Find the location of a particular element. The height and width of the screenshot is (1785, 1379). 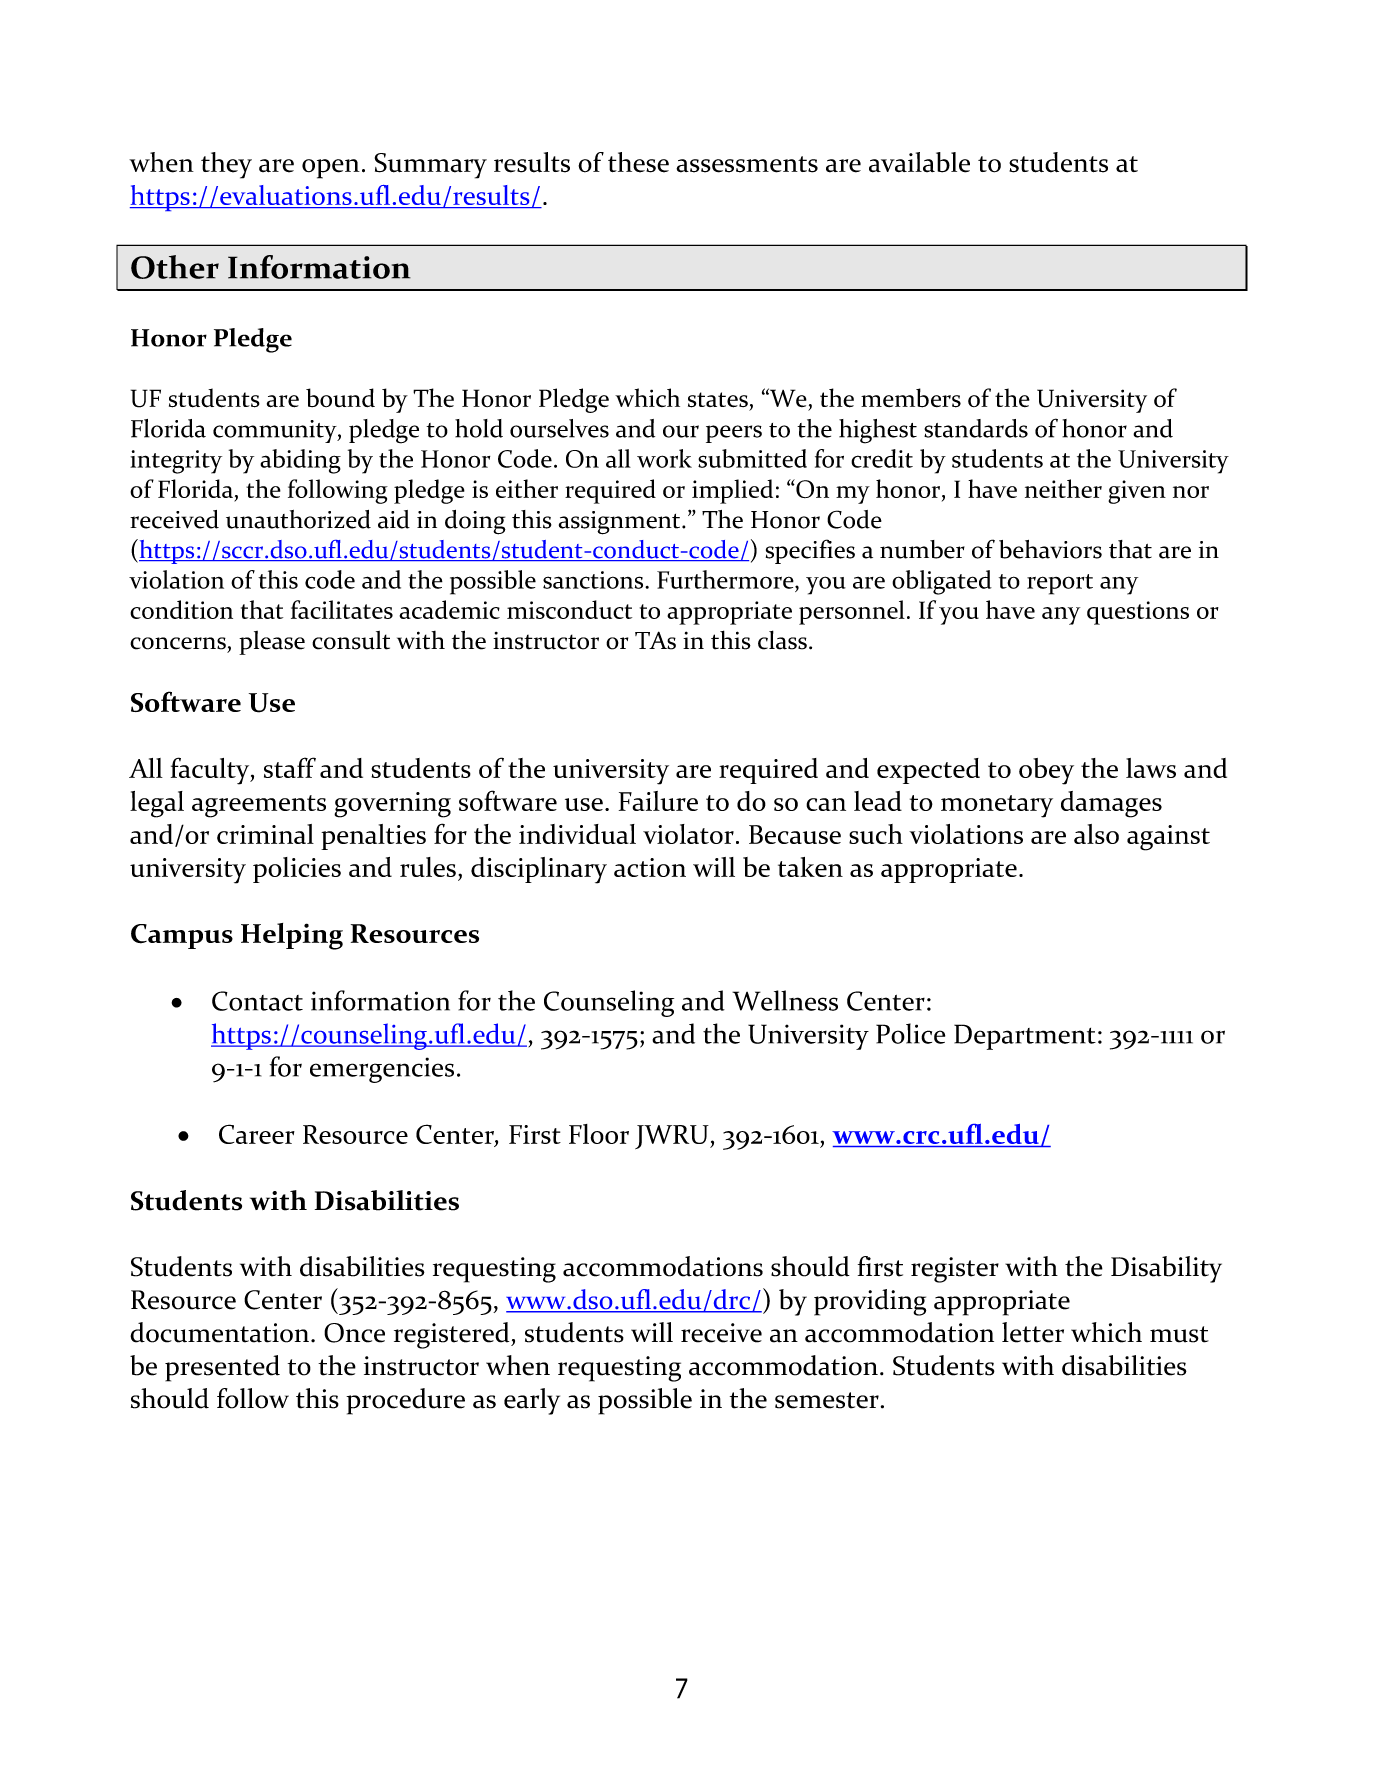

presented is located at coordinates (222, 1368).
